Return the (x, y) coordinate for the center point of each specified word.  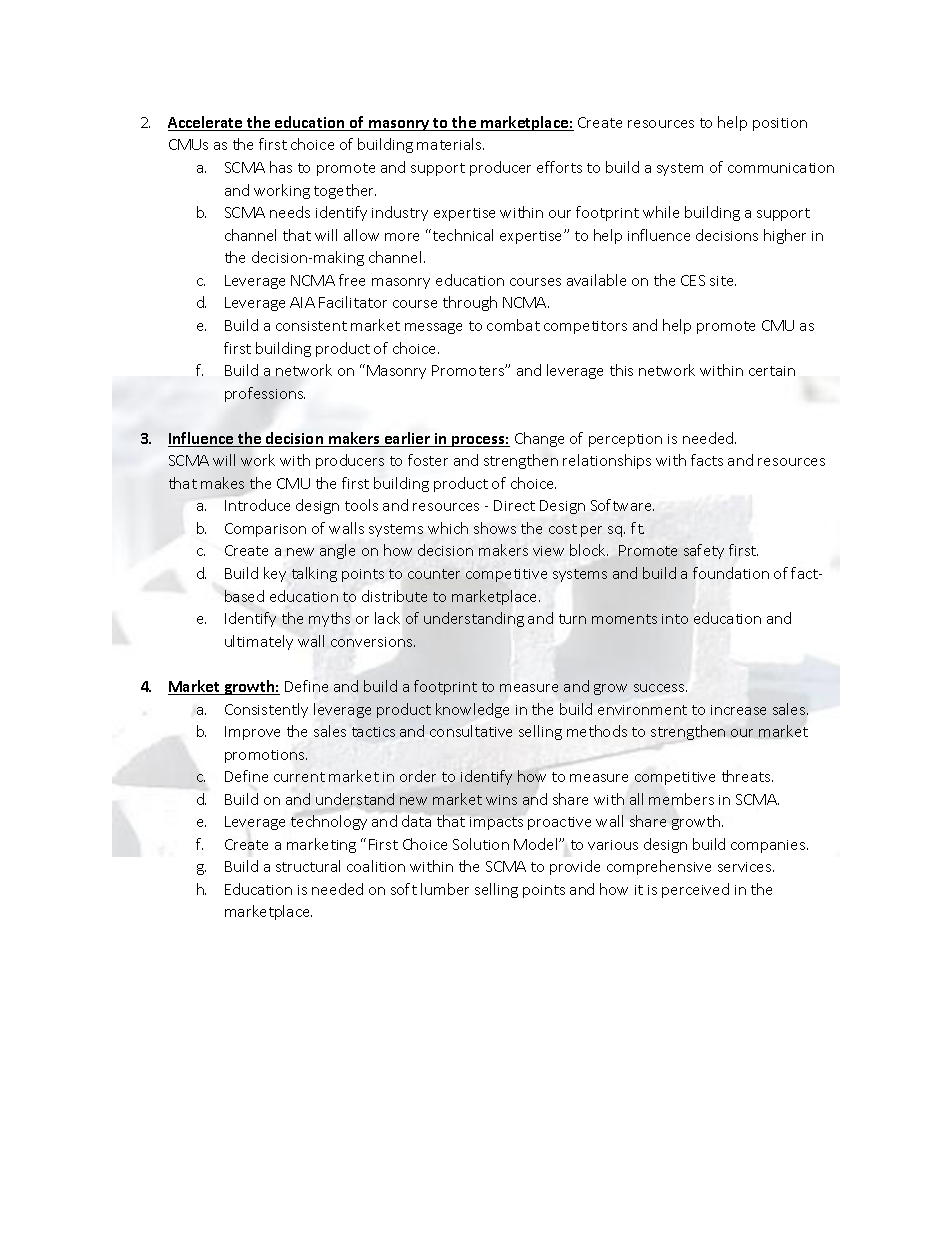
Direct (514, 505)
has (281, 167)
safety (704, 551)
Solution (481, 844)
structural (308, 866)
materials (450, 144)
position (780, 124)
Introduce (257, 505)
